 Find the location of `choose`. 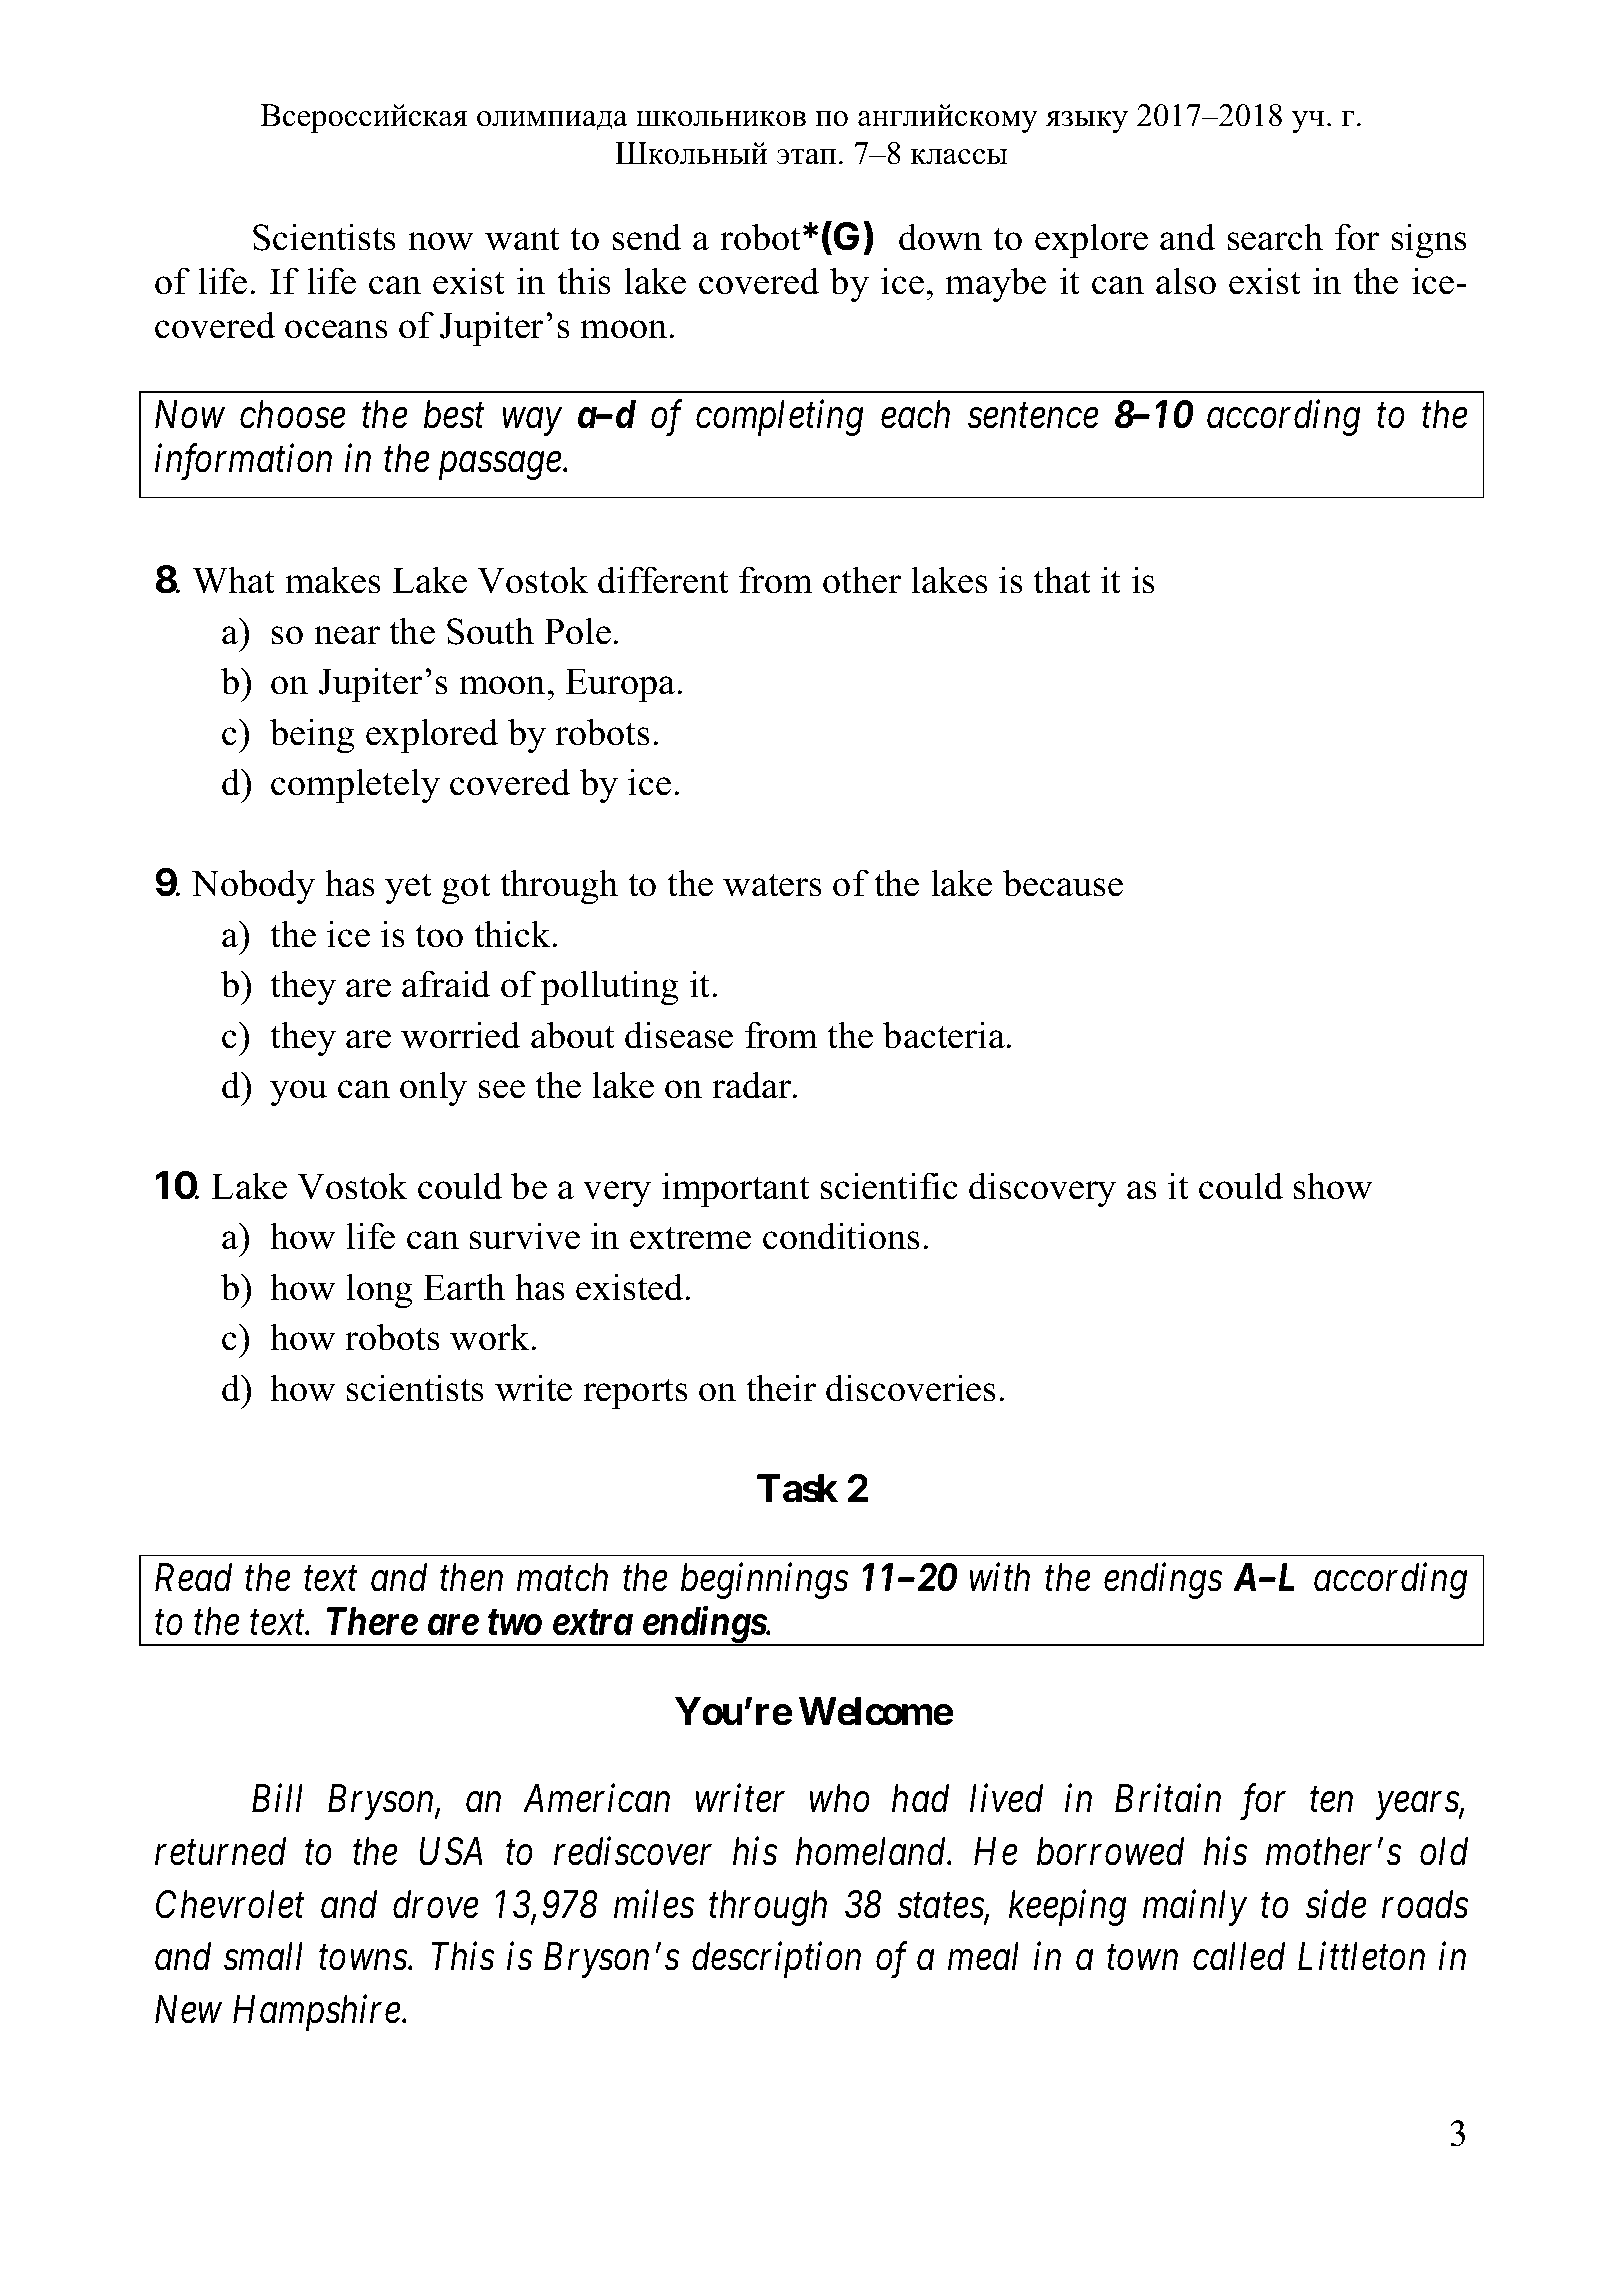

choose is located at coordinates (293, 414).
